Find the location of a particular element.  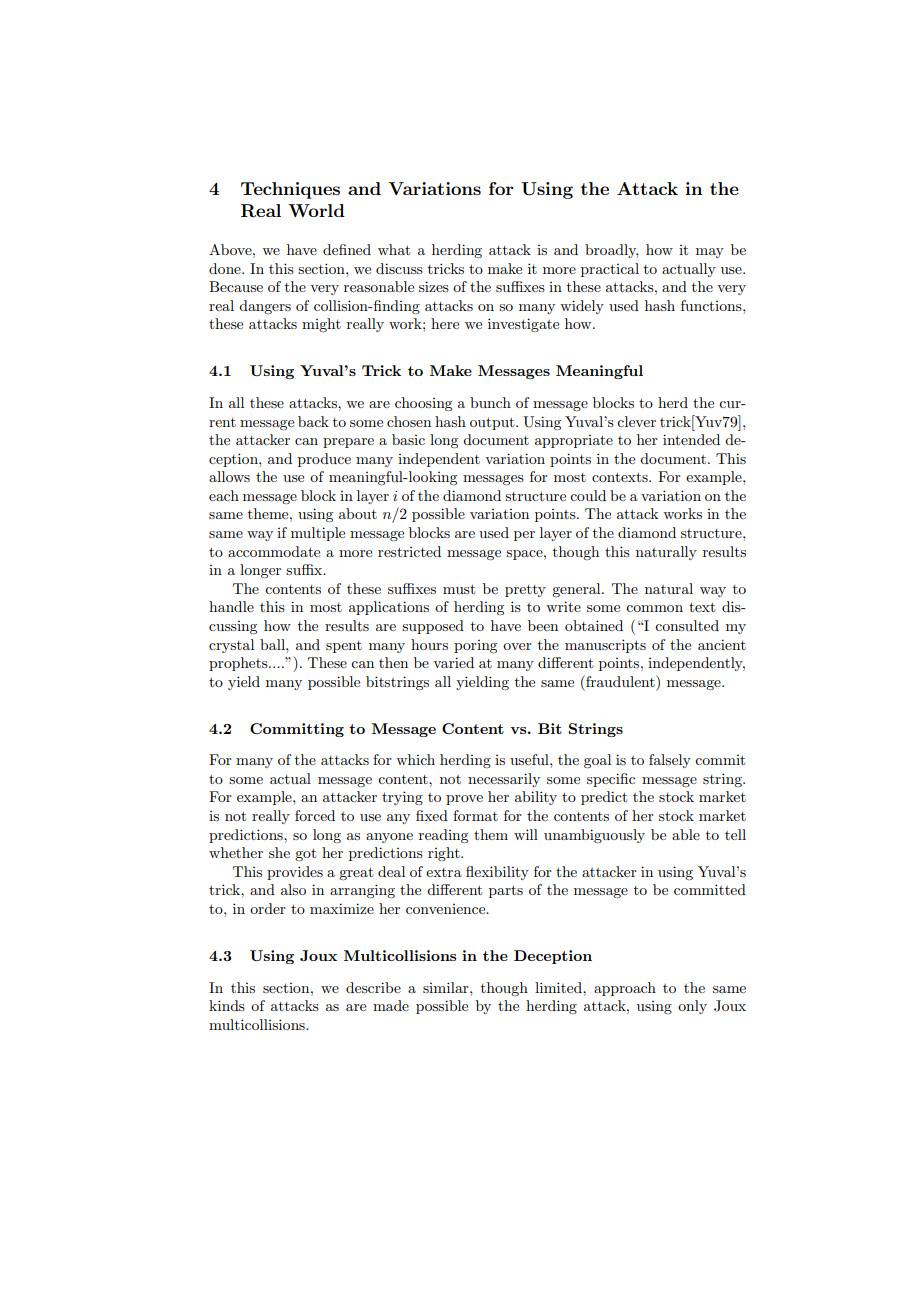

what is located at coordinates (394, 249).
